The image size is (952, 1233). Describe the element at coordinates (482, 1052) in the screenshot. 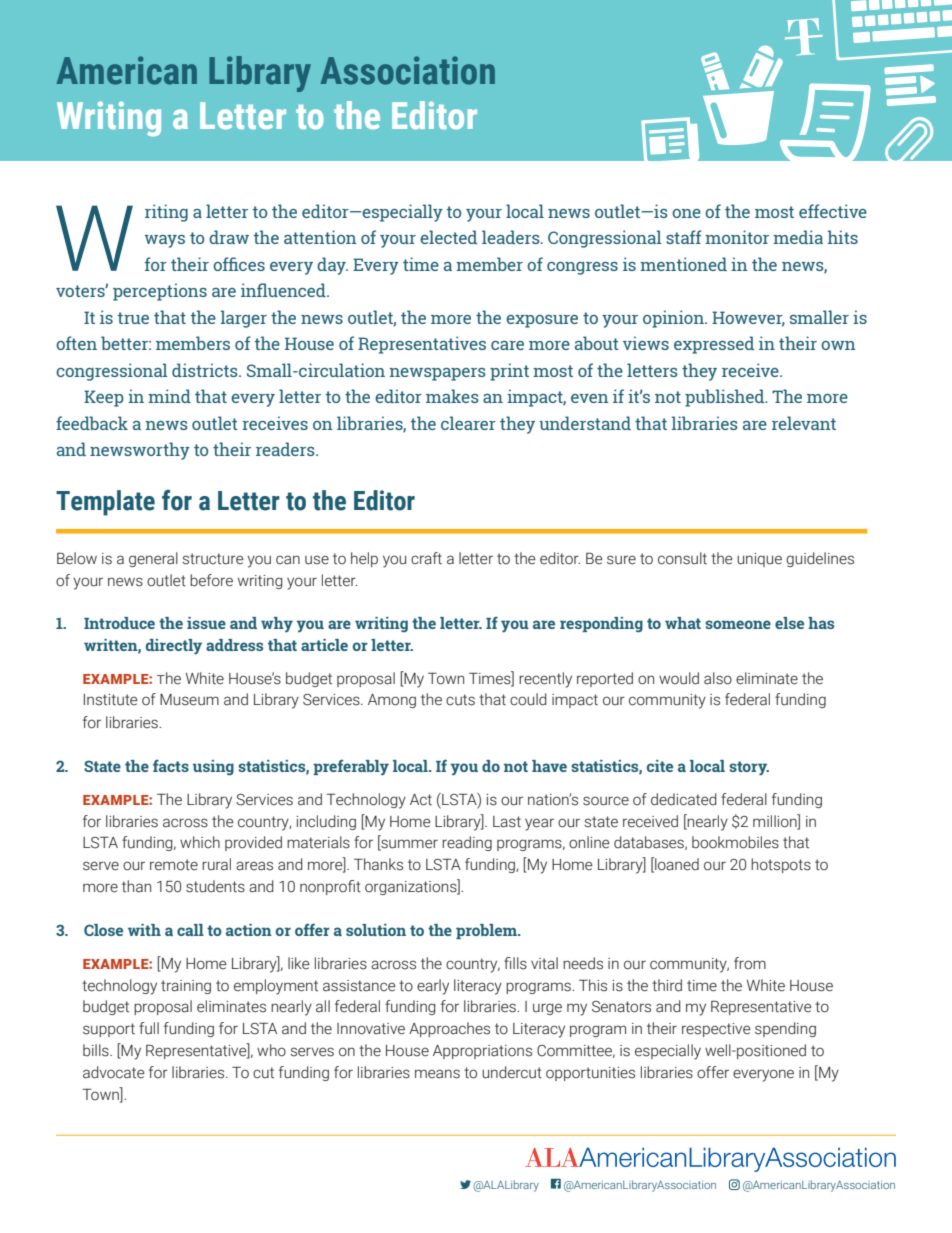

I see `Appropriations` at that location.
